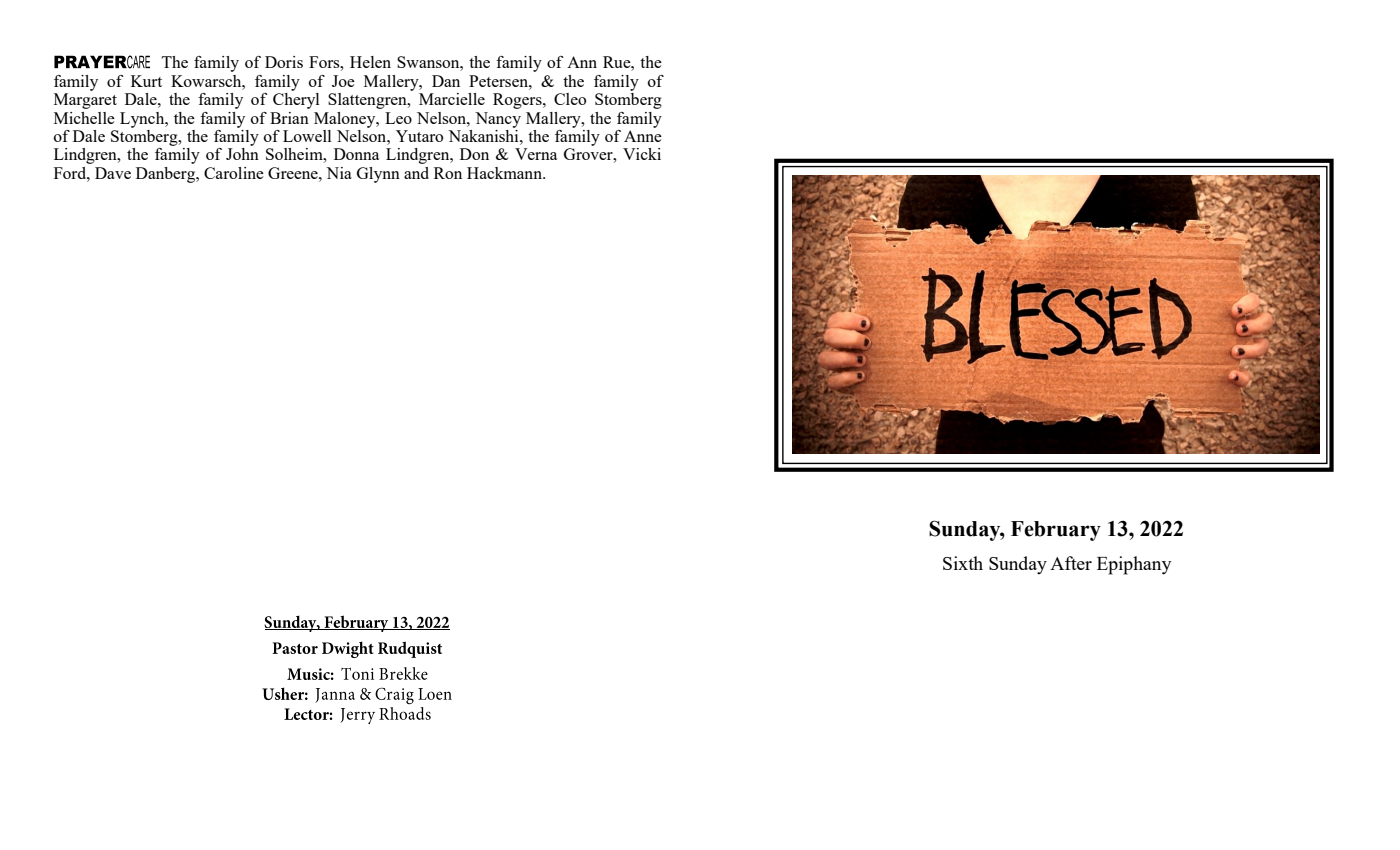 The height and width of the screenshot is (850, 1400). What do you see at coordinates (963, 563) in the screenshot?
I see `Sixth` at bounding box center [963, 563].
